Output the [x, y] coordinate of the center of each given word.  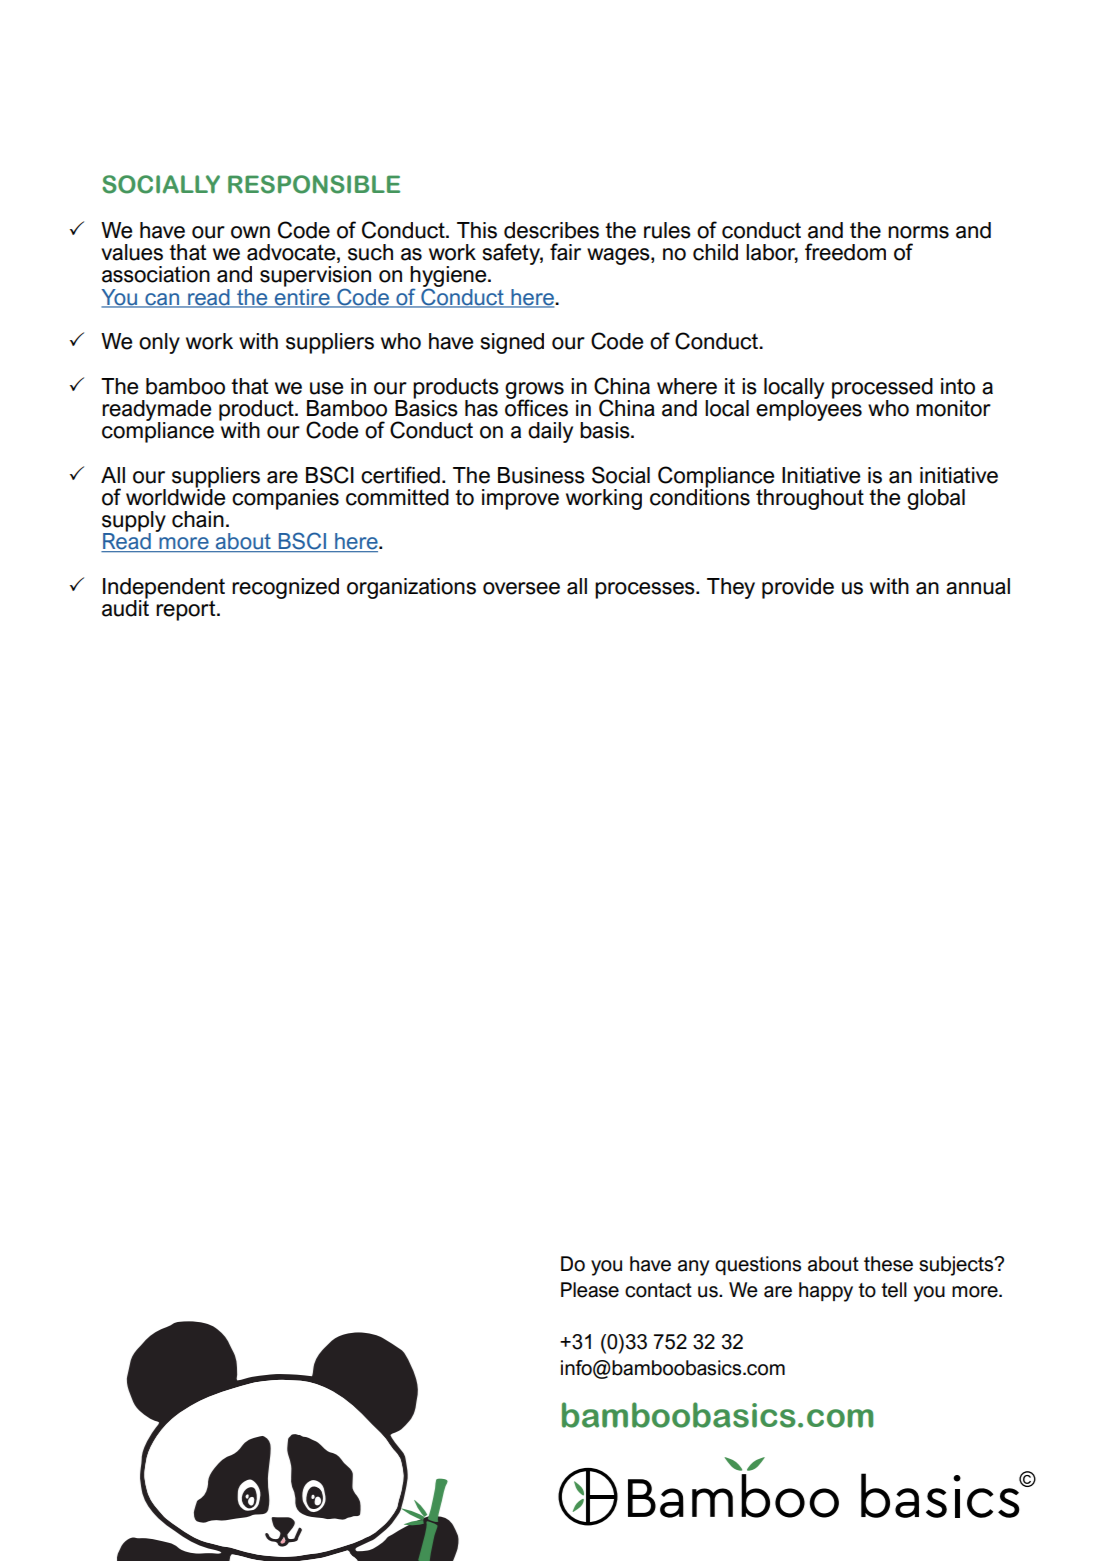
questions [758, 1265]
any [693, 1268]
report [187, 610]
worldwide [175, 496]
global [936, 499]
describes [551, 230]
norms [918, 232]
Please [590, 1290]
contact [658, 1290]
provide [798, 588]
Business [541, 475]
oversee [521, 588]
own [250, 232]
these [888, 1264]
